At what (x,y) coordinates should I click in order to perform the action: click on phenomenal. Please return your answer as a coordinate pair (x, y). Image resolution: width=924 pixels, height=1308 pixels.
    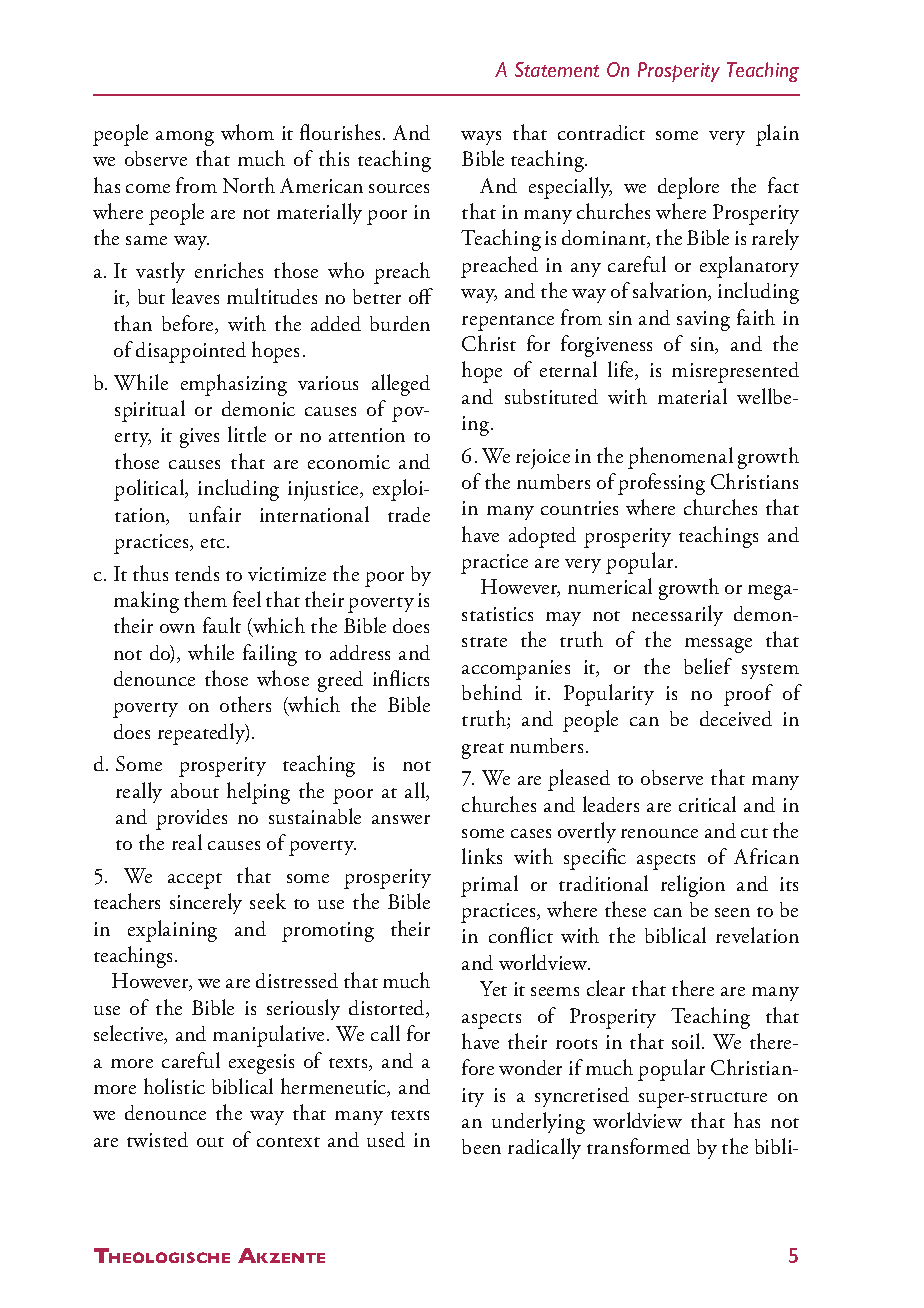
    Looking at the image, I should click on (680, 458).
